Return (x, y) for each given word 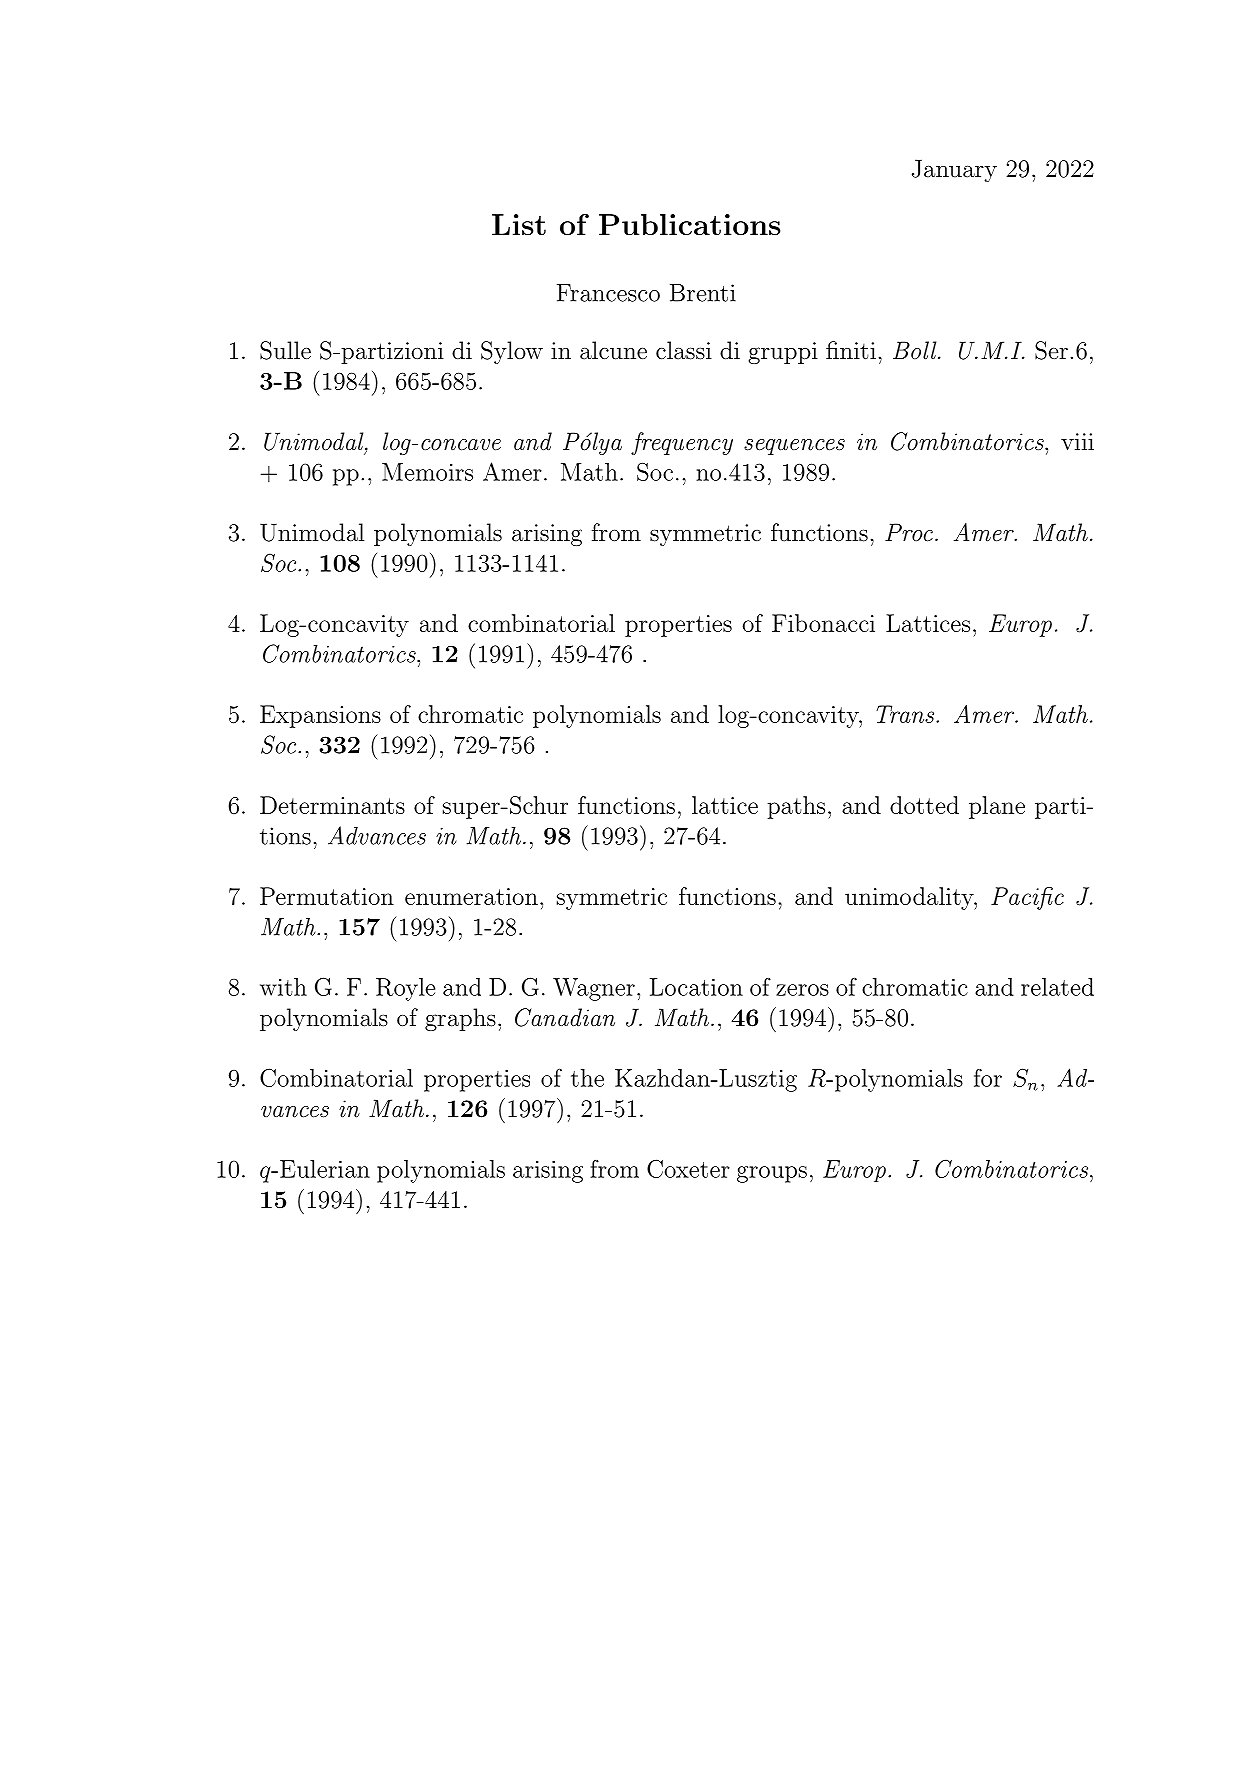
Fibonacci (823, 623)
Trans (906, 714)
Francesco (608, 293)
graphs (460, 1019)
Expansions (320, 716)
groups (772, 1174)
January (954, 170)
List (519, 224)
